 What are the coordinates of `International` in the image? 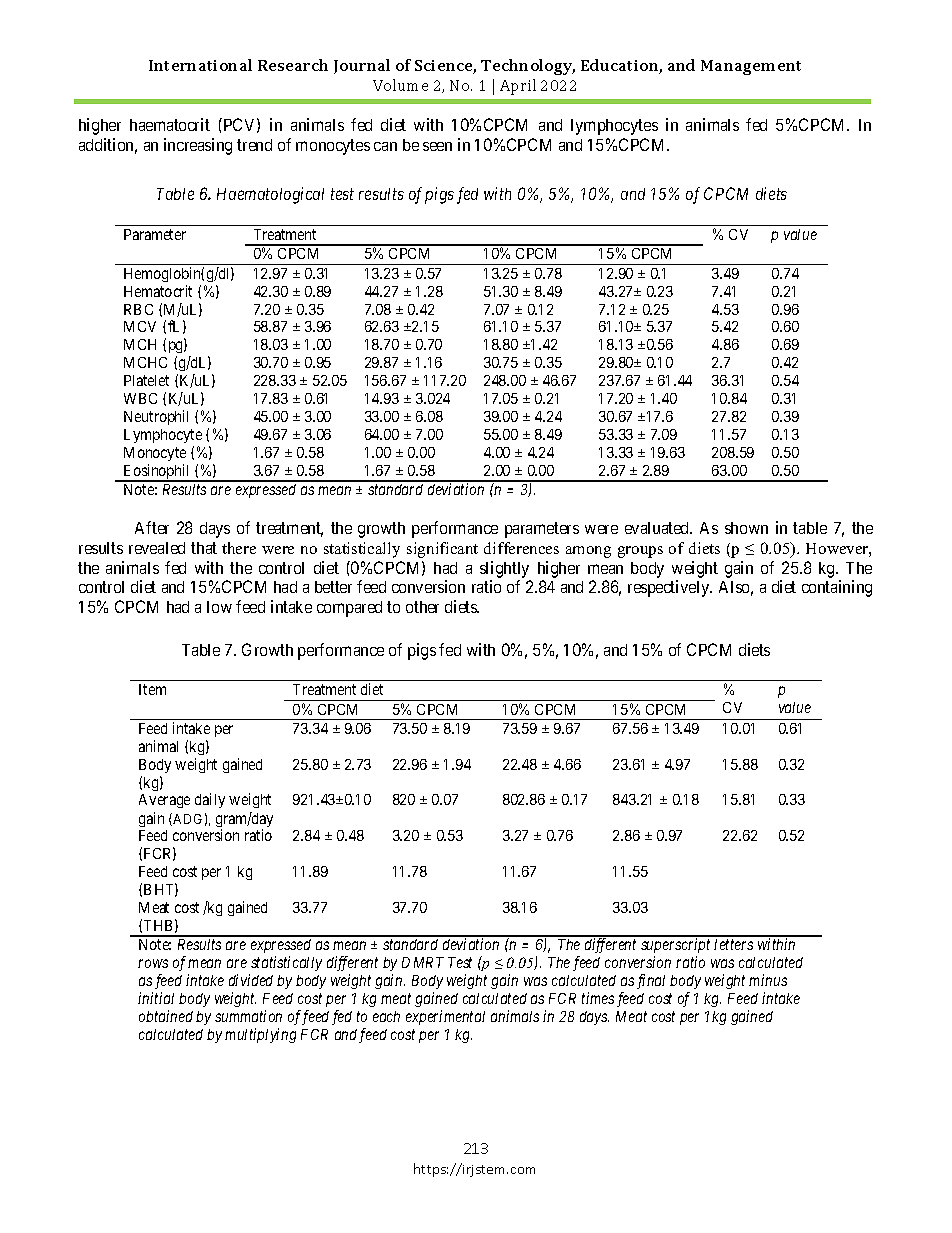 It's located at (200, 65).
